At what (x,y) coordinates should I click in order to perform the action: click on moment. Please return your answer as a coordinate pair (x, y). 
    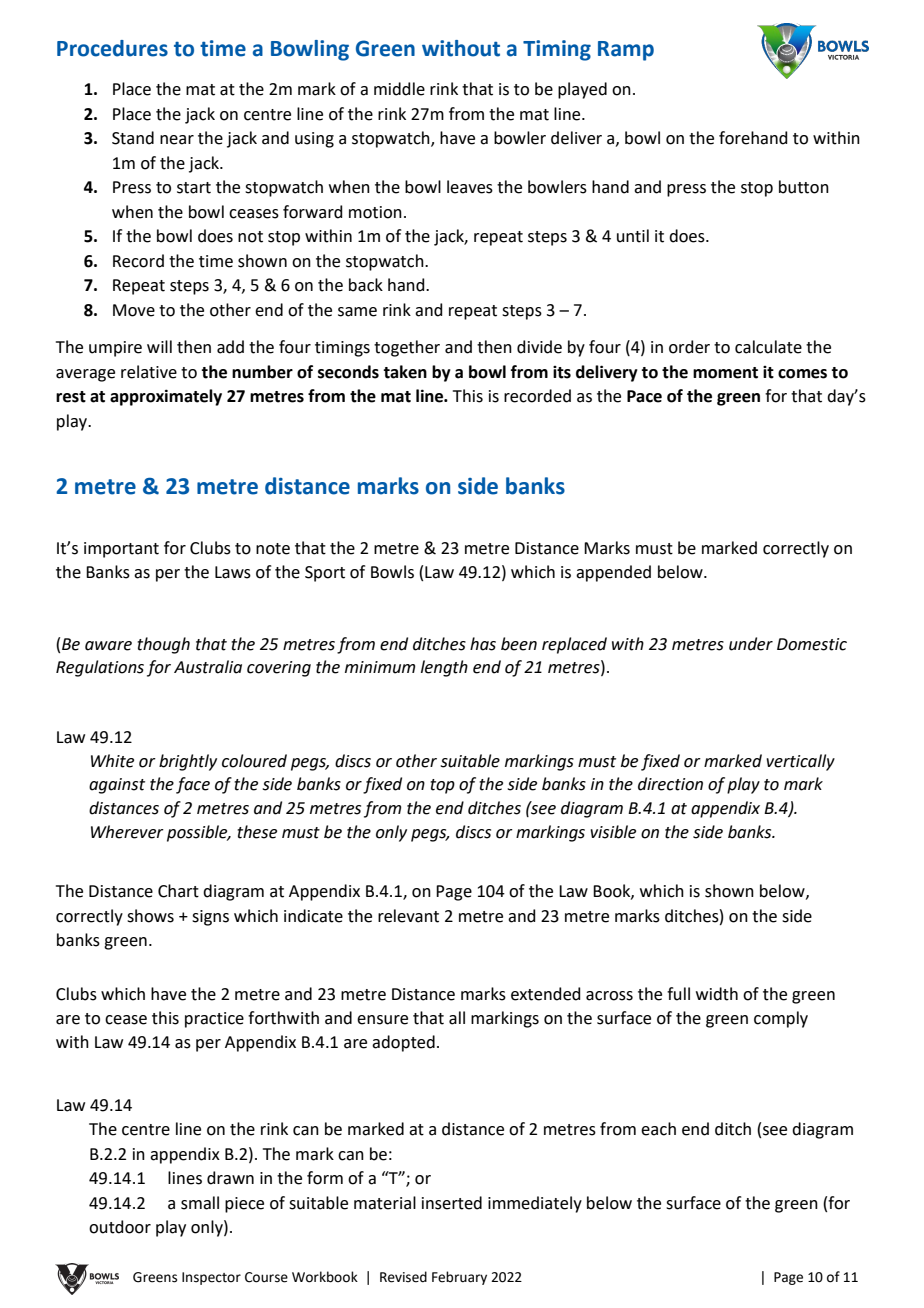
    Looking at the image, I should click on (725, 373).
